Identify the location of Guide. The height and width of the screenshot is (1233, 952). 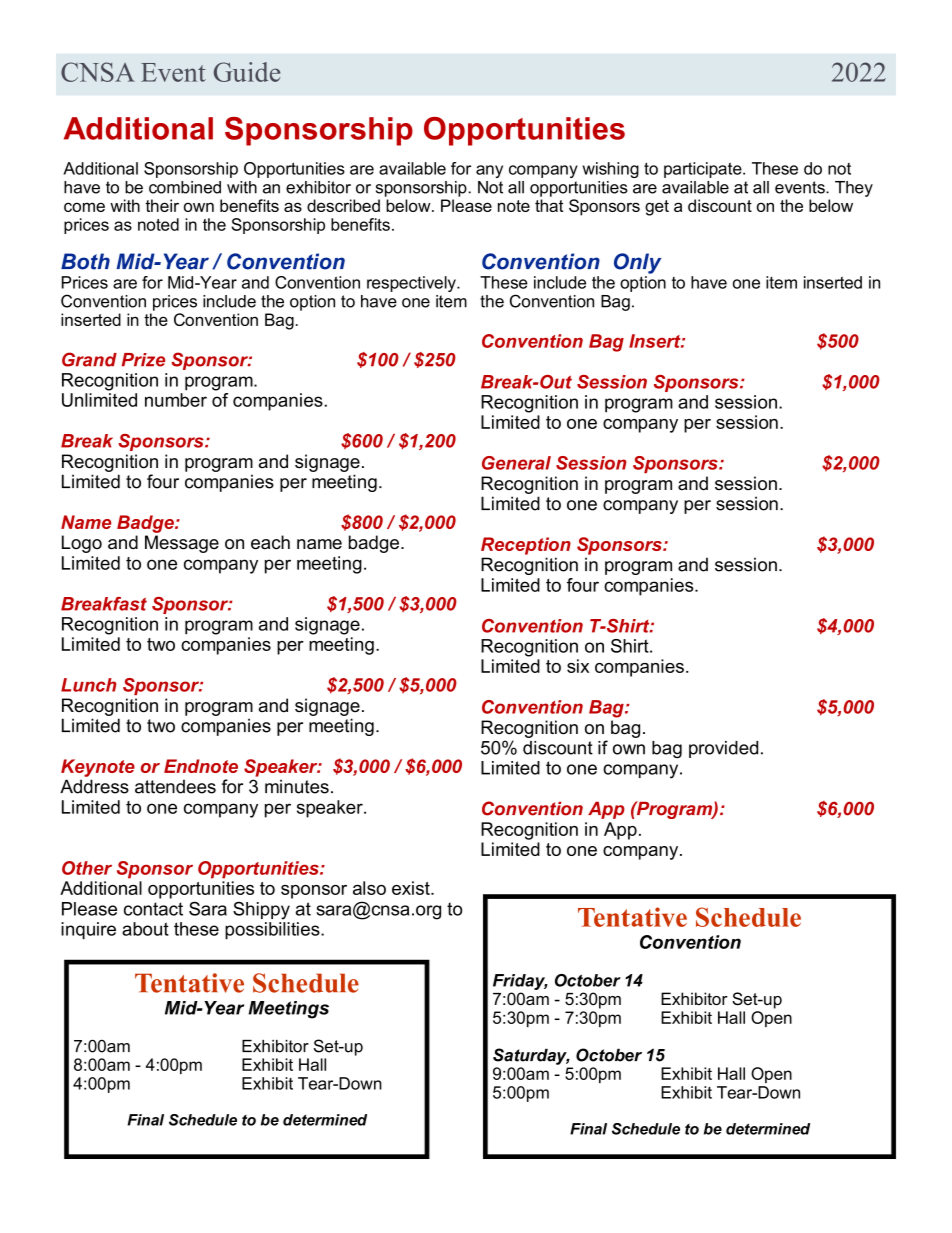
(247, 72).
